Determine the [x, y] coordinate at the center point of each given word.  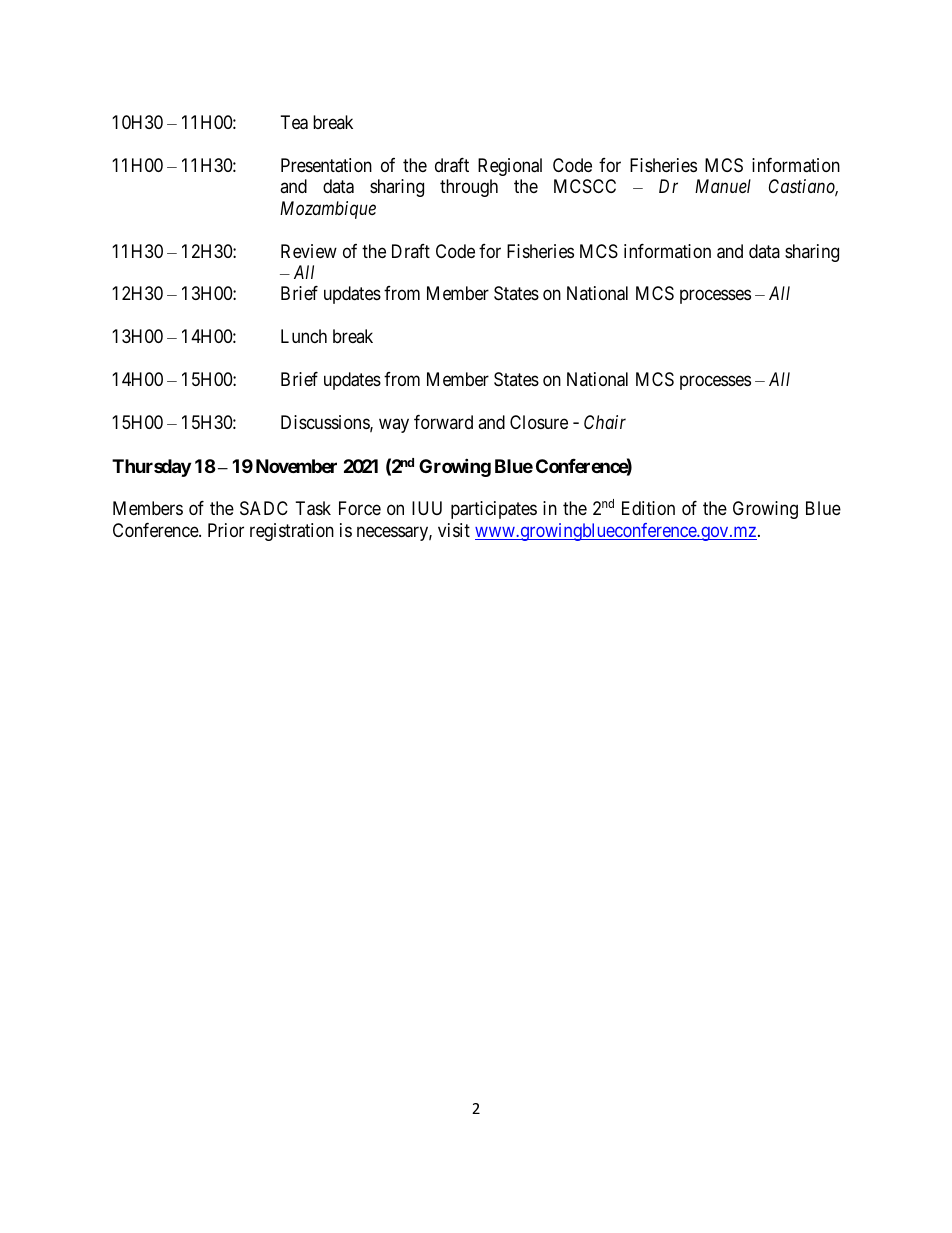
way [394, 426]
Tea [294, 122]
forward [443, 422]
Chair [605, 422]
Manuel [723, 186]
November [296, 466]
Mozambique [328, 210]
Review [309, 251]
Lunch [304, 336]
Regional [510, 167]
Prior [226, 530]
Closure [539, 422]
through [469, 188]
